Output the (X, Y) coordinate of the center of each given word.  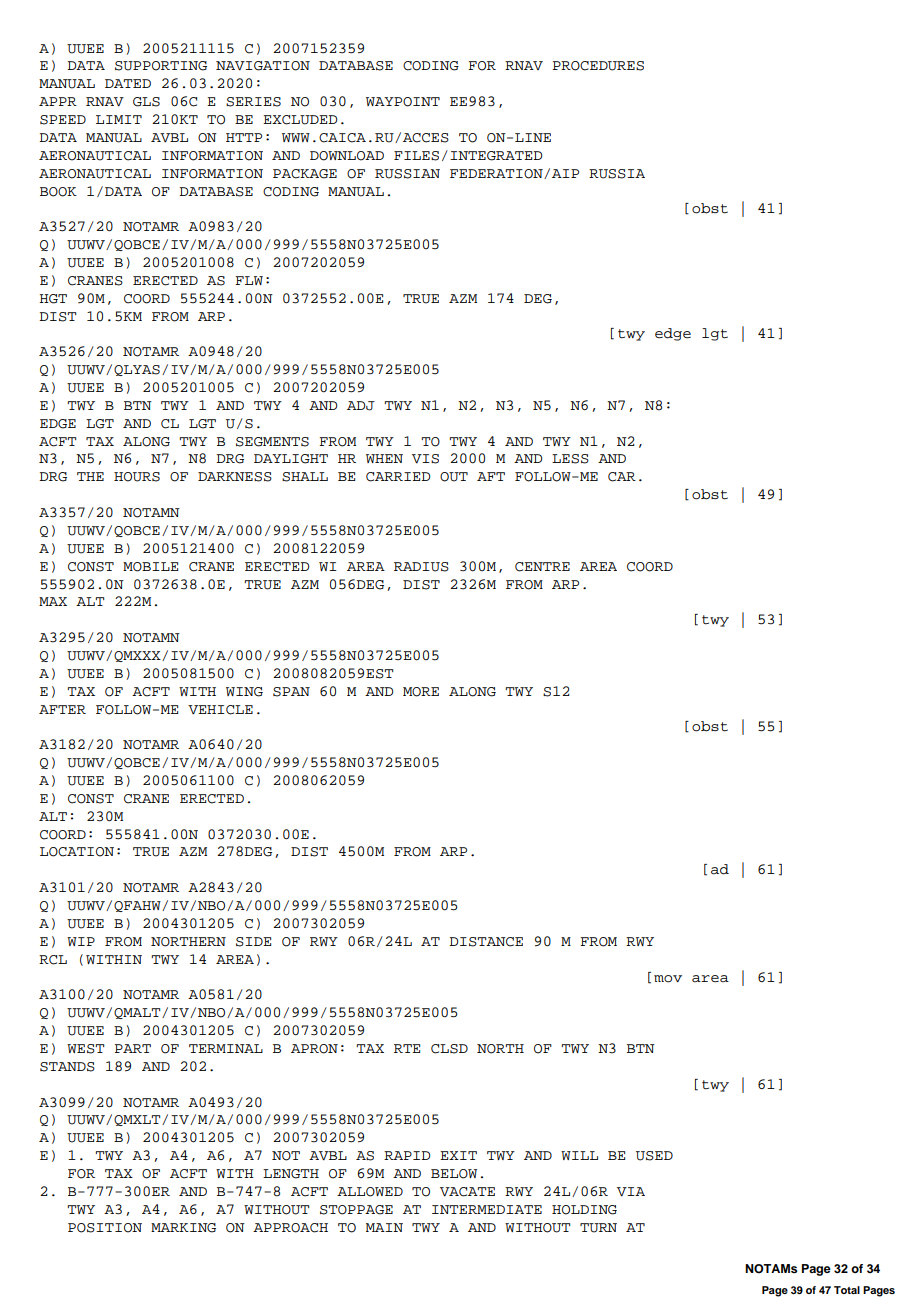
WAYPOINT (403, 102)
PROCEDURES (598, 66)
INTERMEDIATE (487, 1209)
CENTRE (542, 567)
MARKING (183, 1228)
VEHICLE (220, 710)
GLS (146, 102)
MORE (421, 692)
